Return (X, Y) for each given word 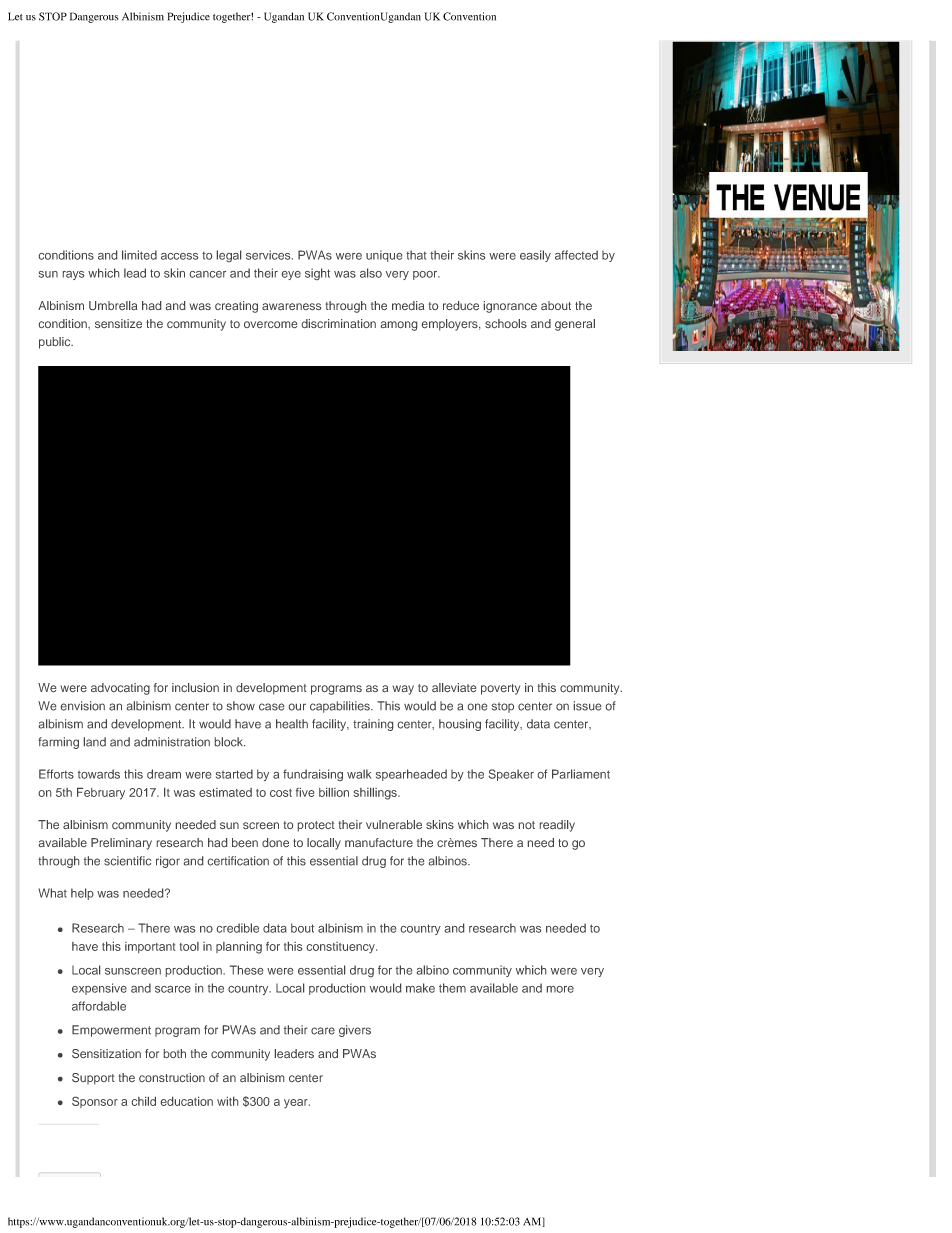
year (297, 1104)
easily (535, 256)
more (560, 989)
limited (139, 255)
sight (317, 274)
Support (93, 1079)
